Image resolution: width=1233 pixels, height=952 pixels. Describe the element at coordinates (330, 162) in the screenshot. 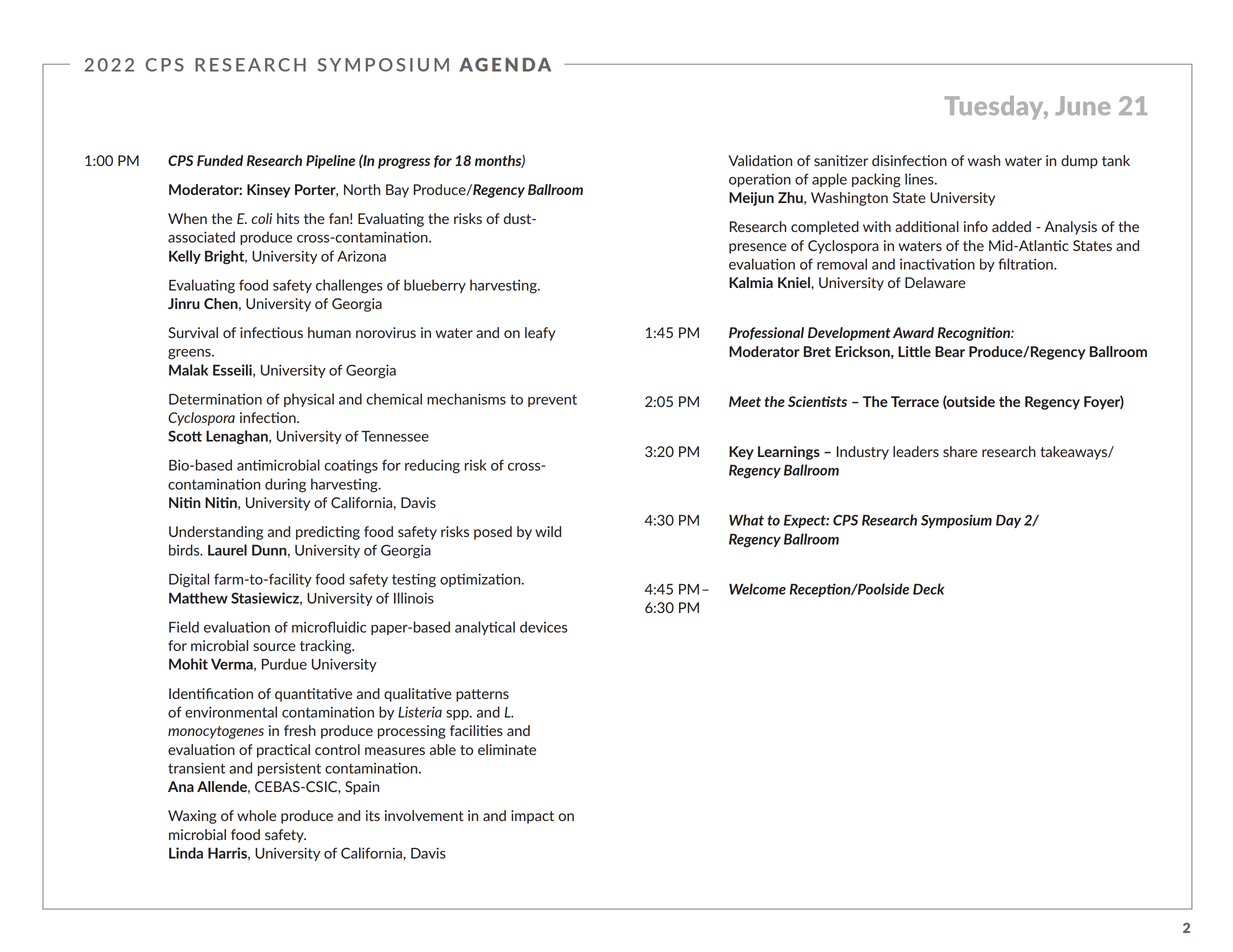

I see `Pipeline` at that location.
